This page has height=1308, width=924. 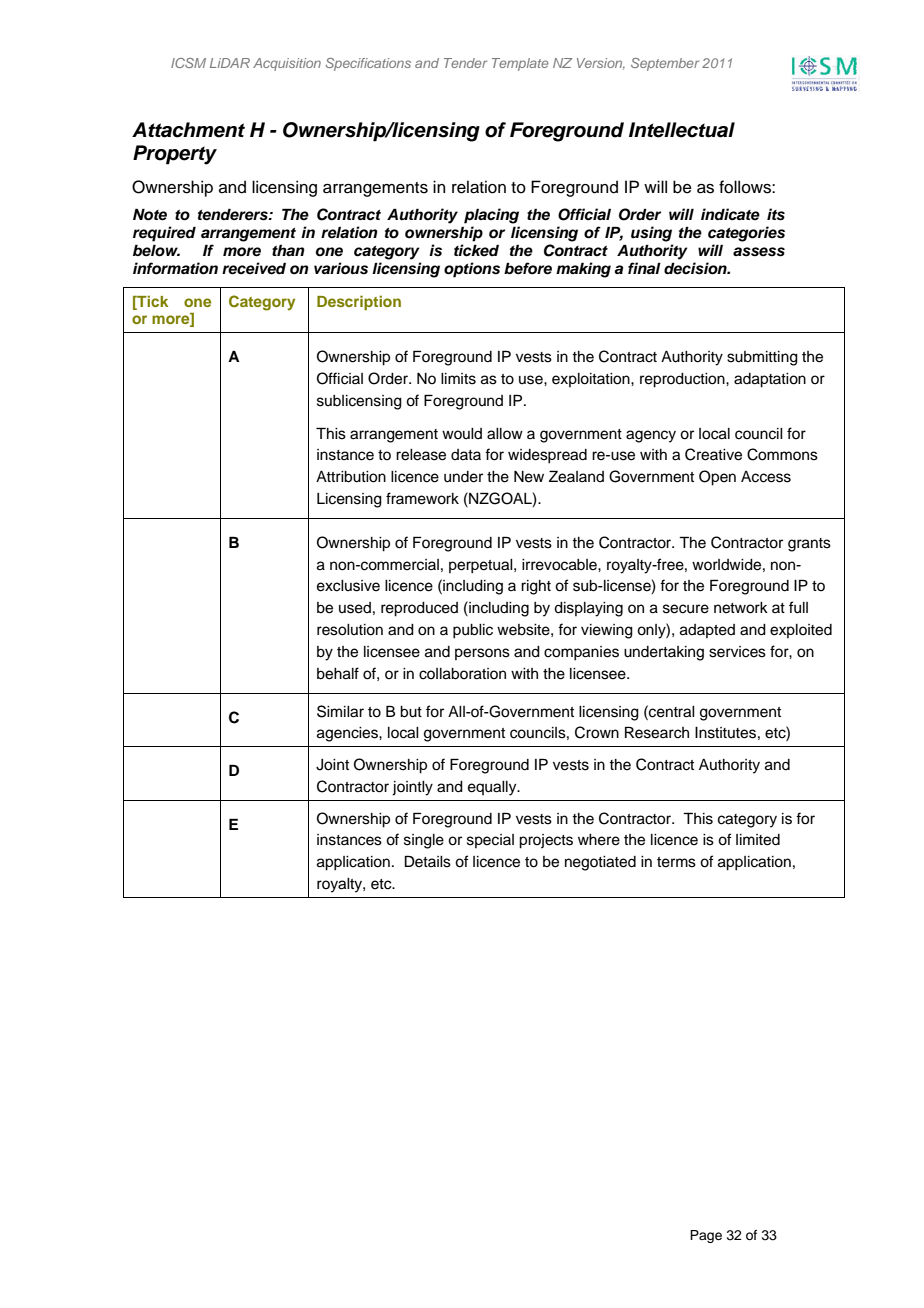 What do you see at coordinates (466, 454) in the page?
I see `data` at bounding box center [466, 454].
